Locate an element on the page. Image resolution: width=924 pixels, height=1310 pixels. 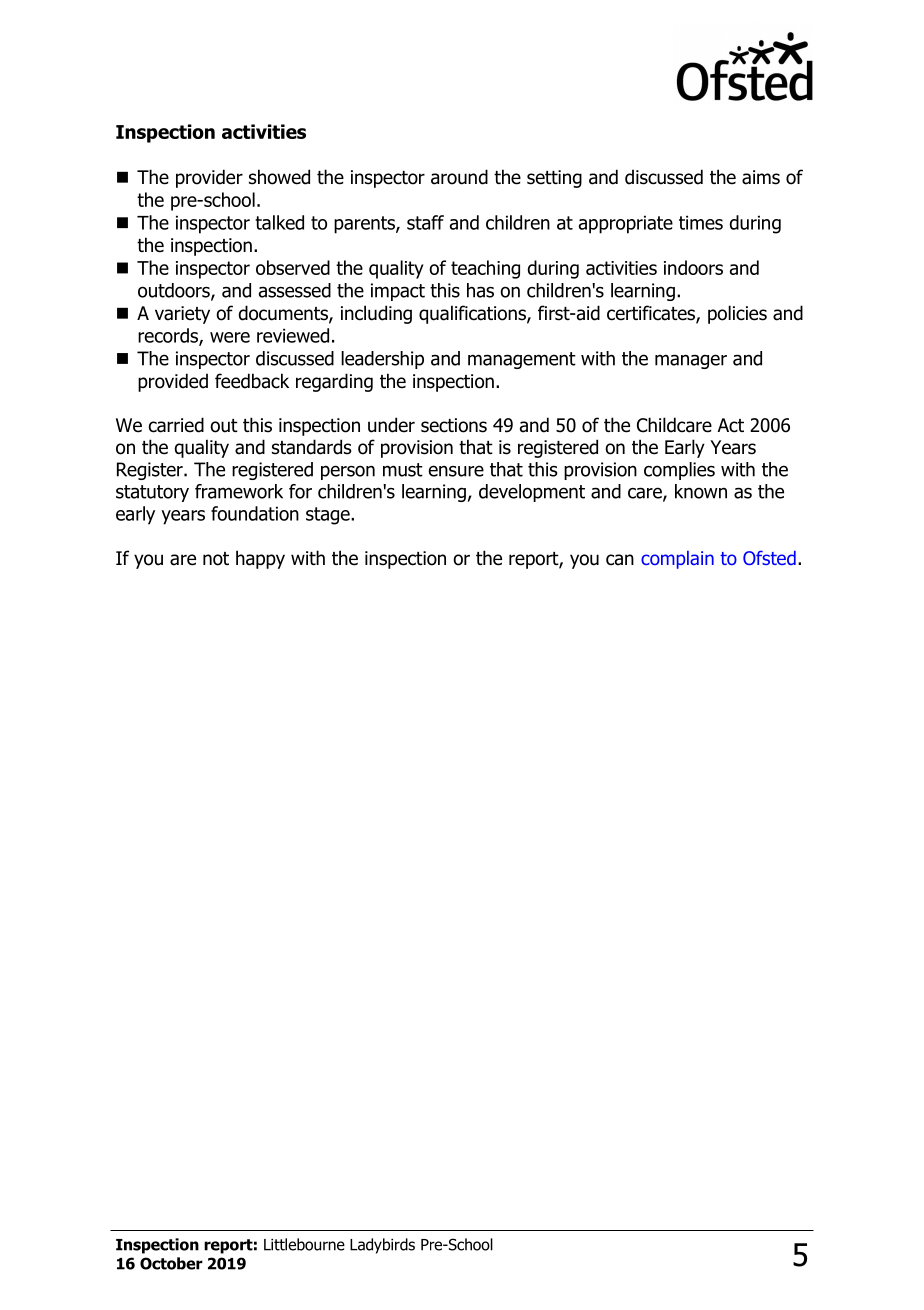
around is located at coordinates (459, 177).
